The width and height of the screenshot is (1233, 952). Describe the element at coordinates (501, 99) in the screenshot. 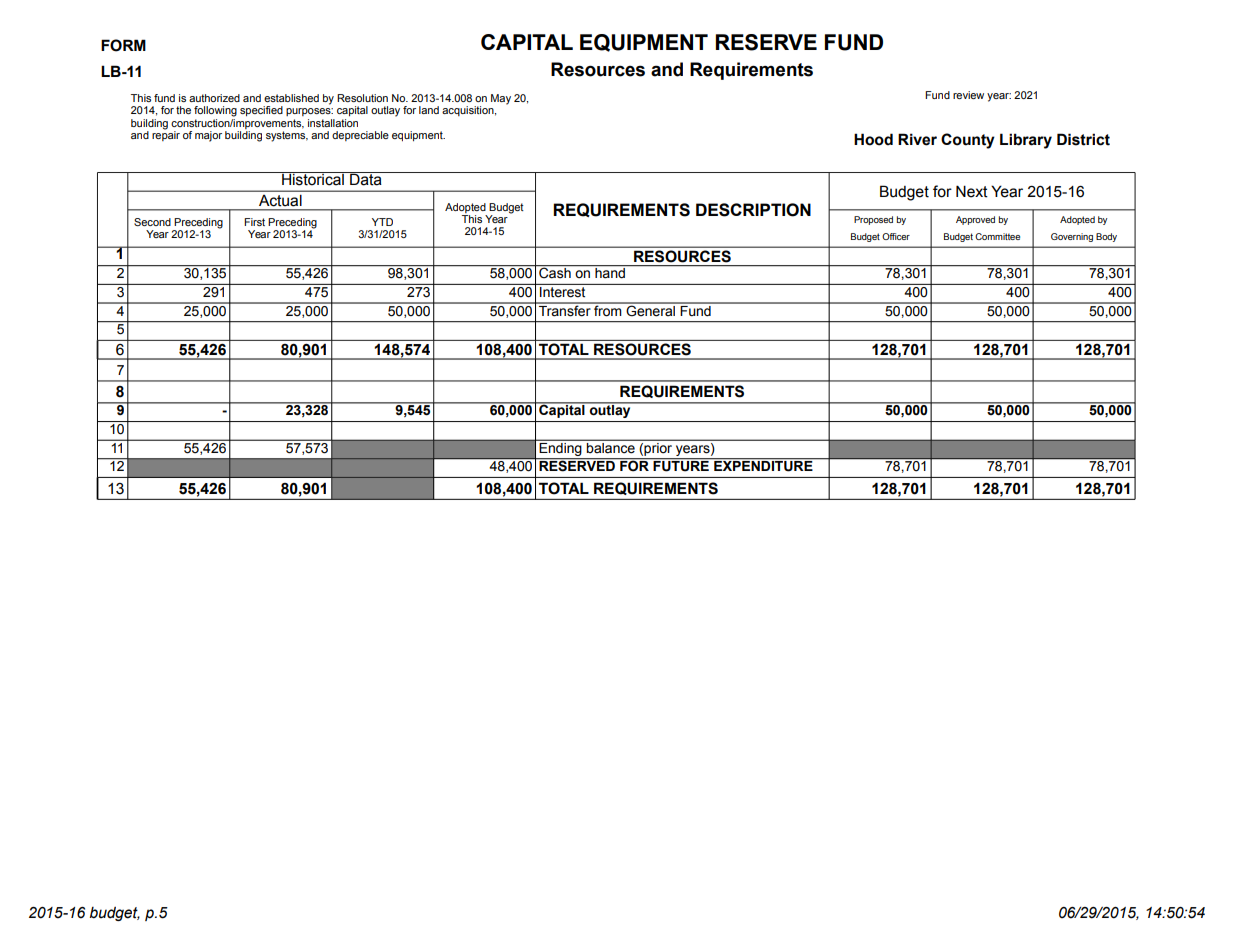

I see `May` at that location.
